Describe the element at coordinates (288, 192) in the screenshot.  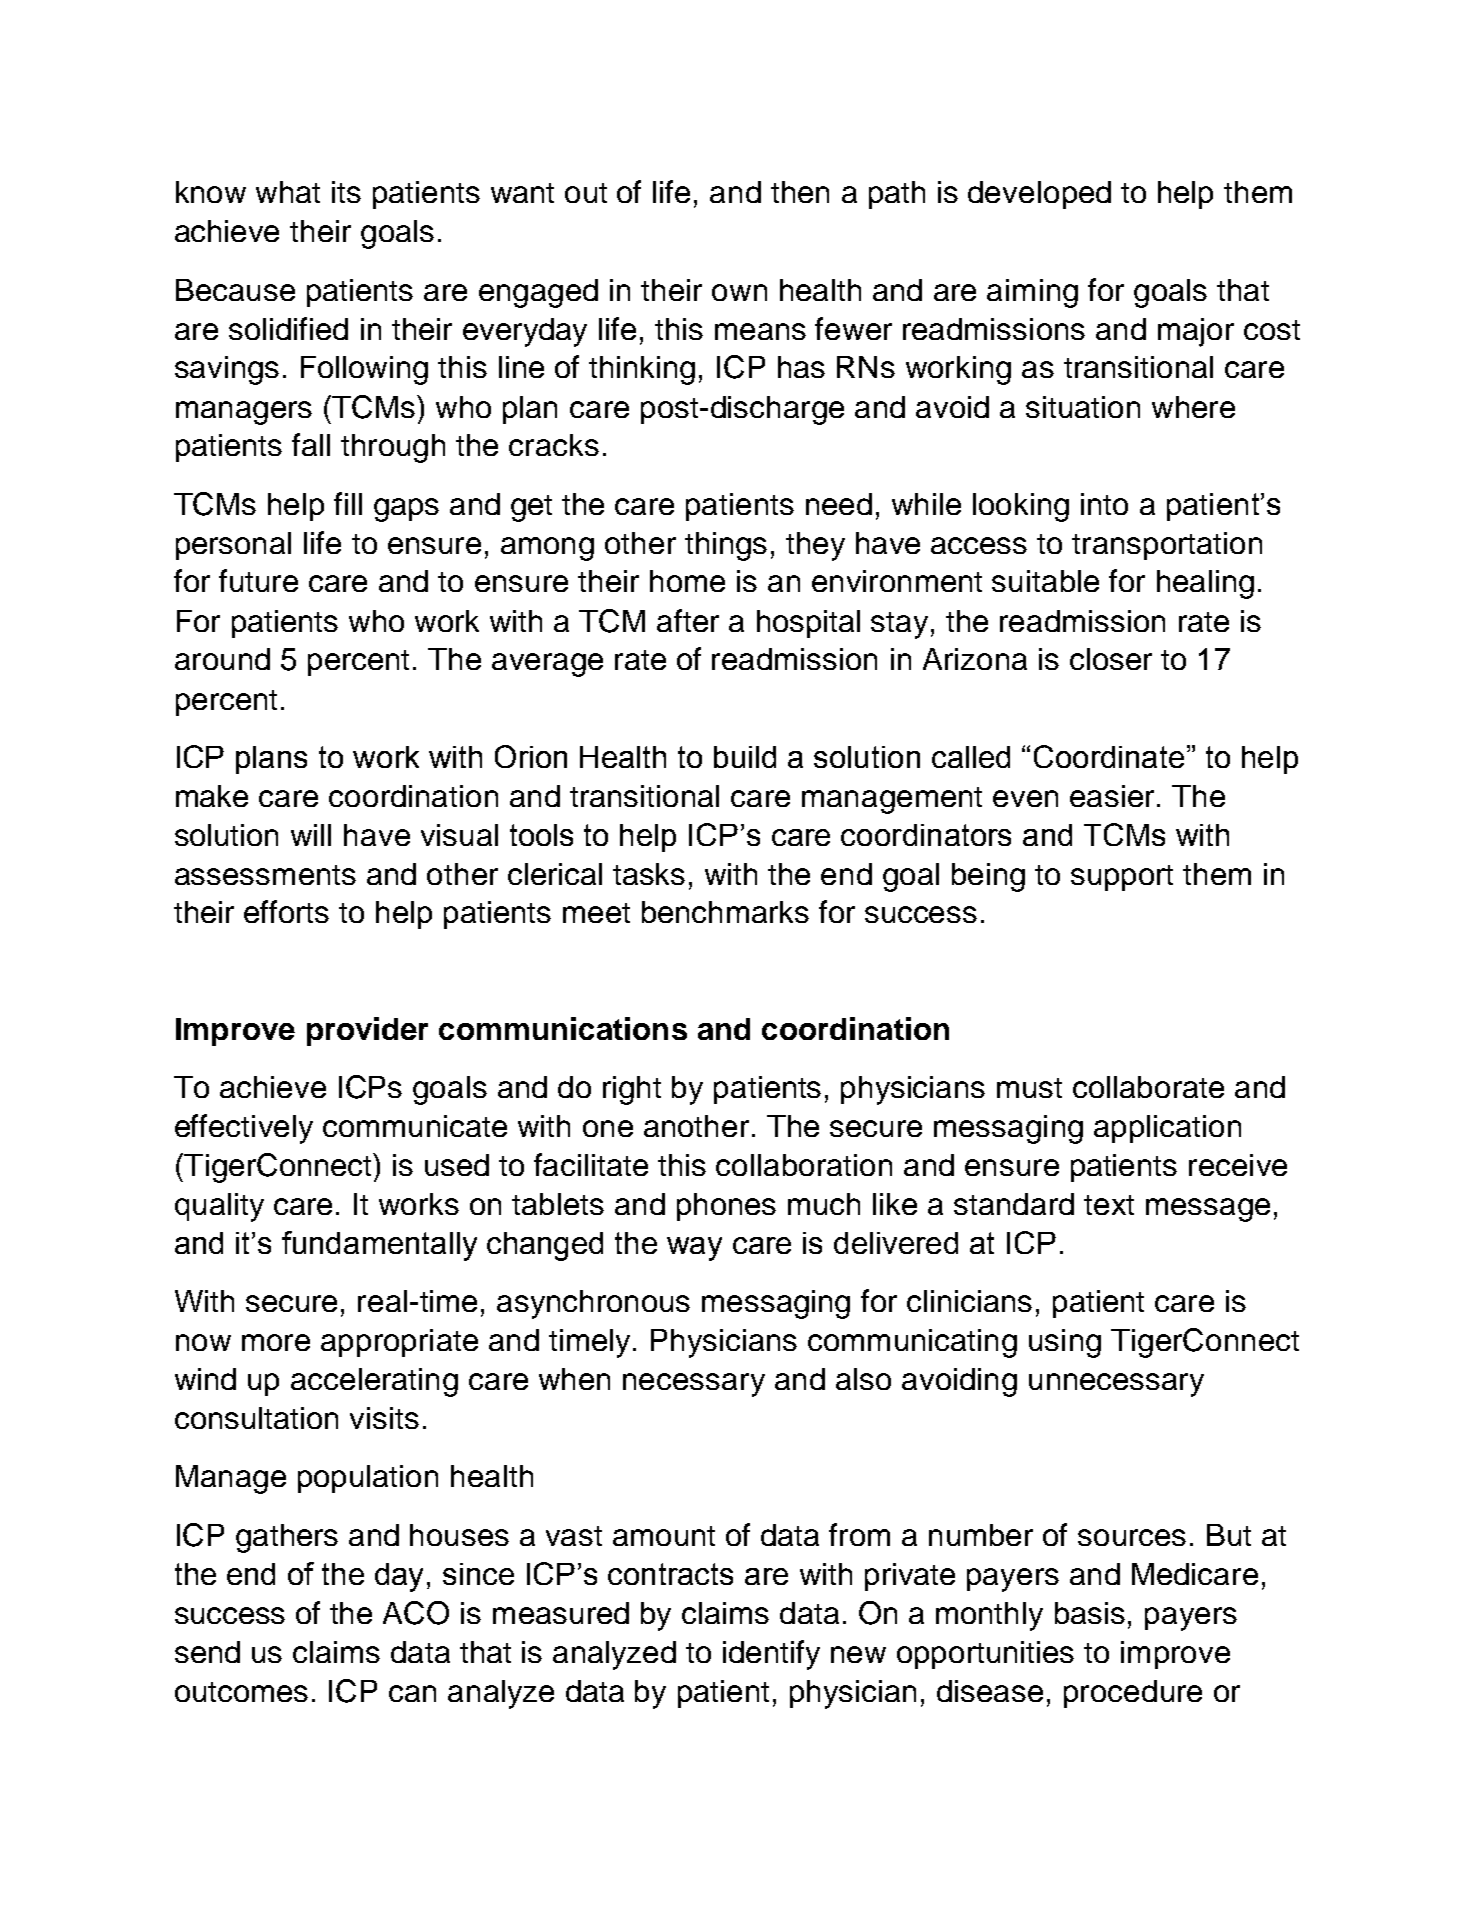
I see `what` at that location.
